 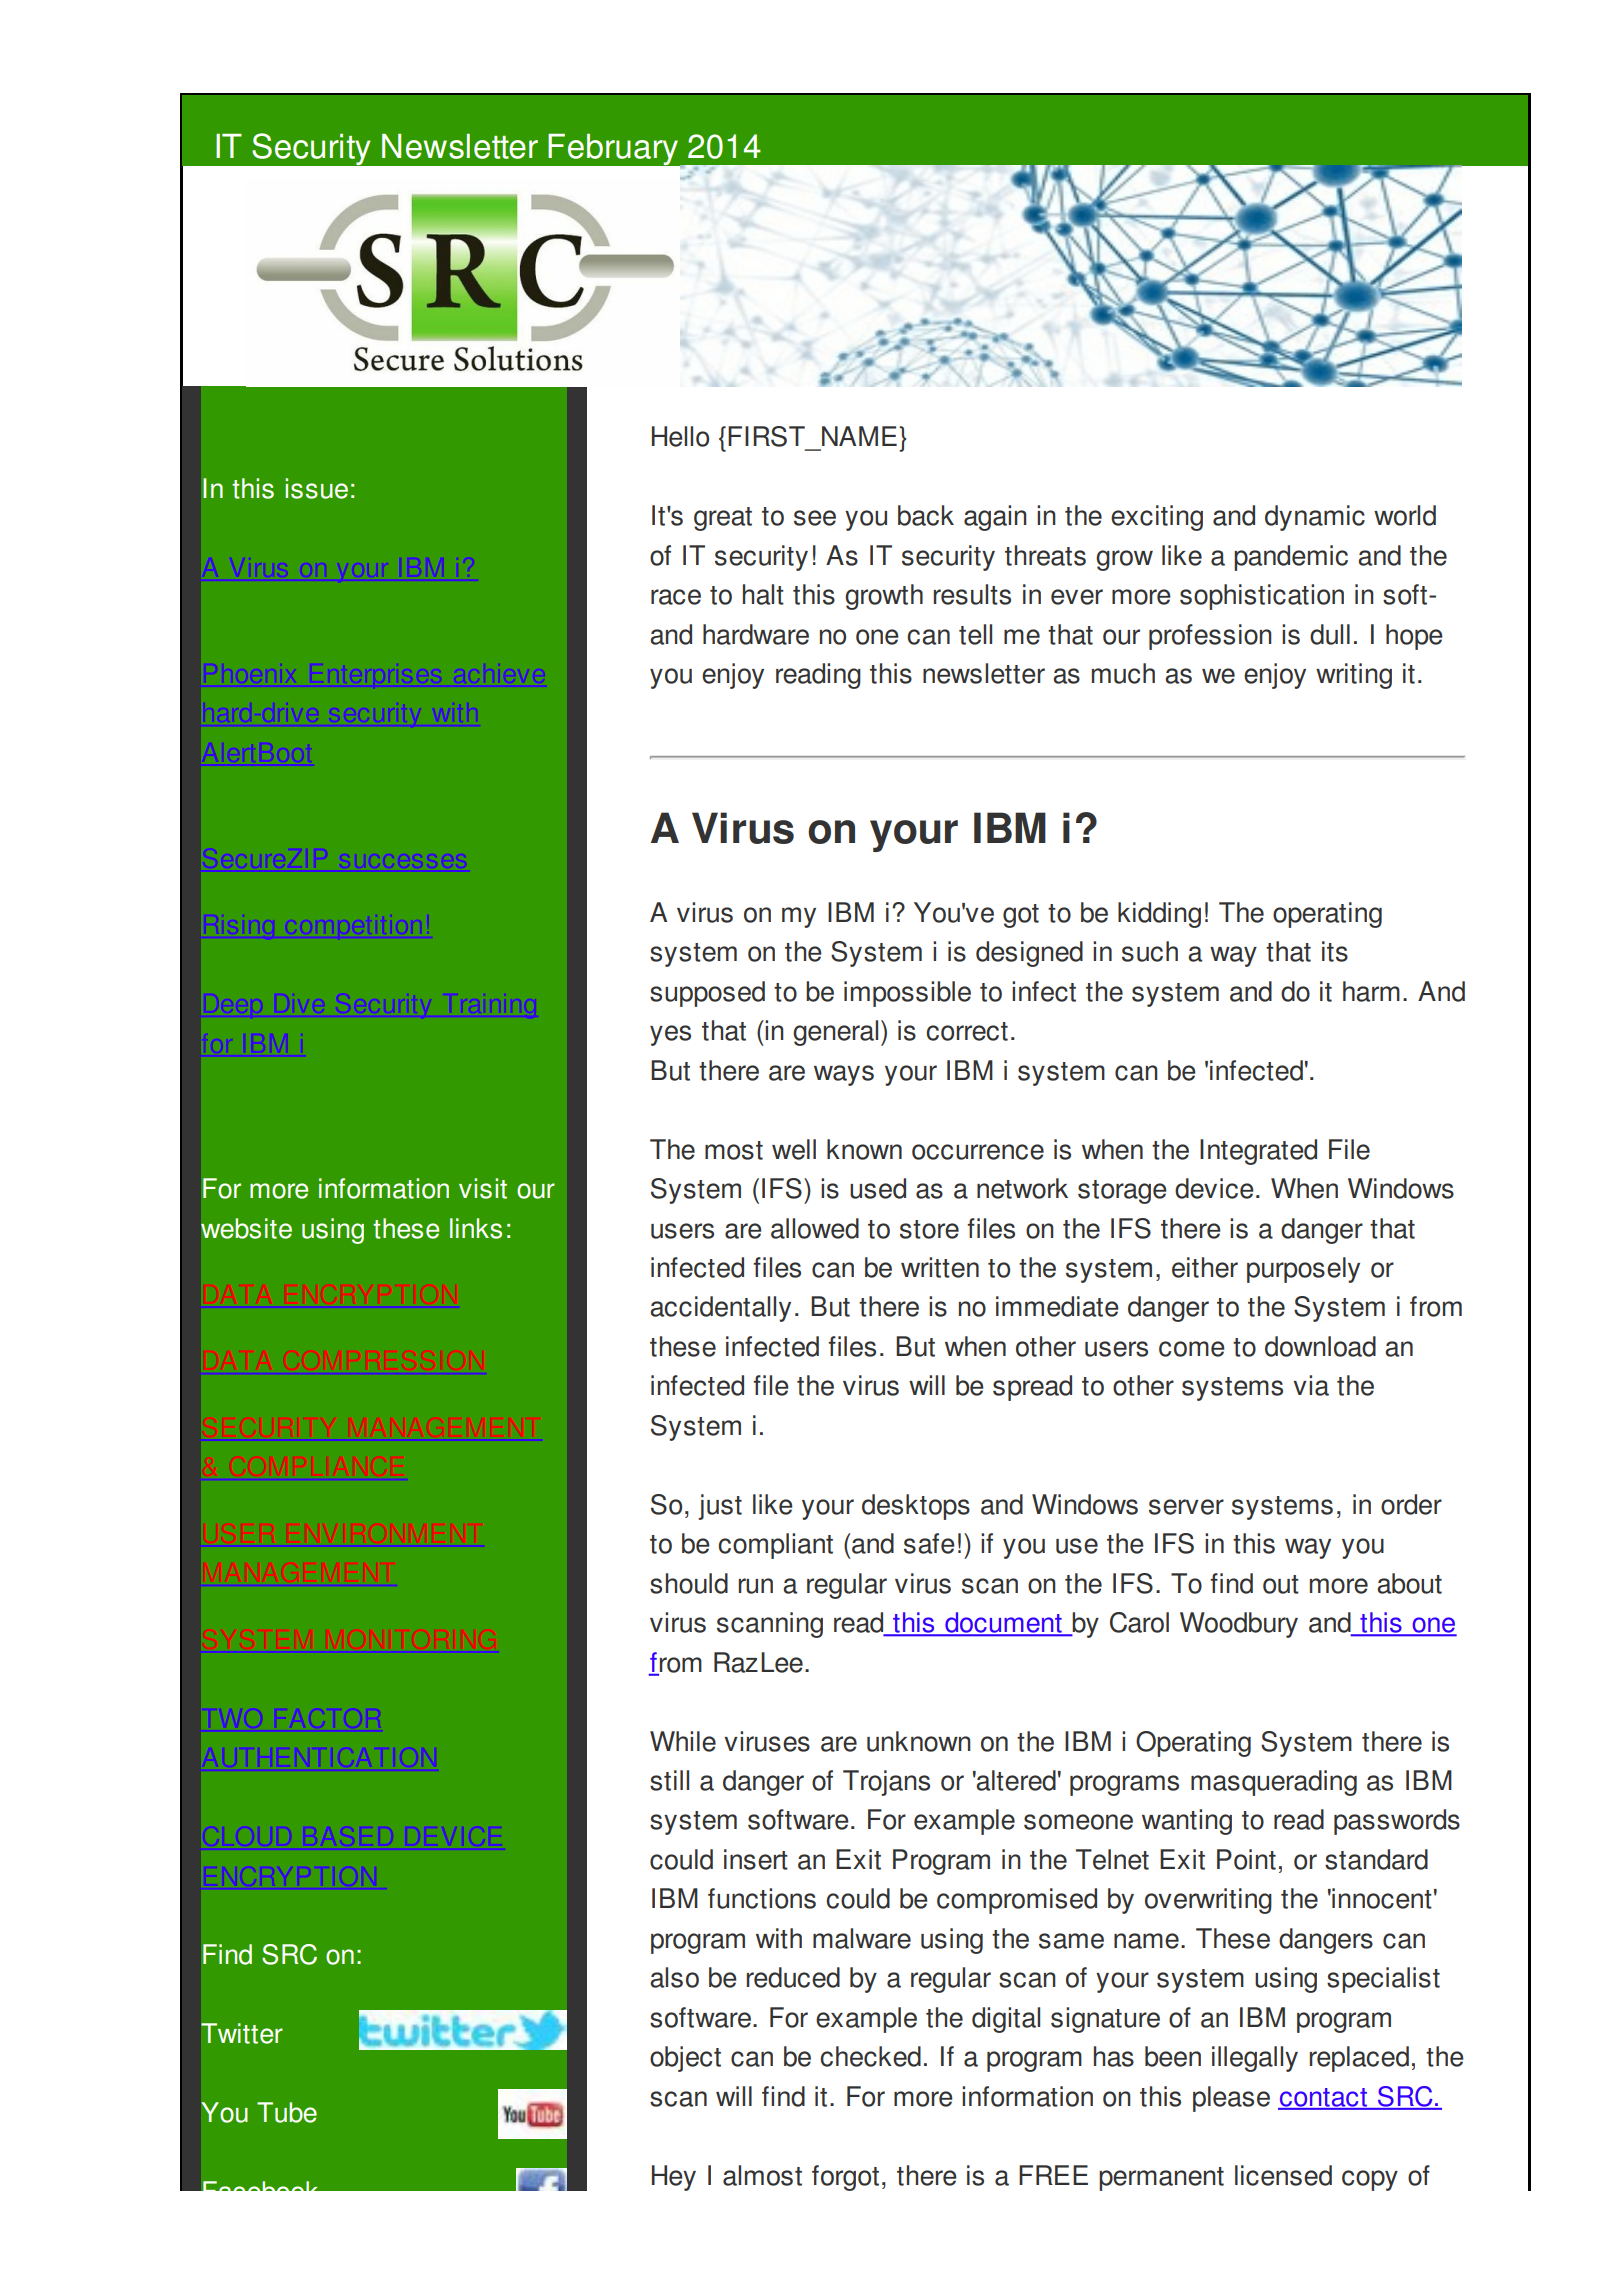 What do you see at coordinates (287, 2112) in the screenshot?
I see `Tube` at bounding box center [287, 2112].
